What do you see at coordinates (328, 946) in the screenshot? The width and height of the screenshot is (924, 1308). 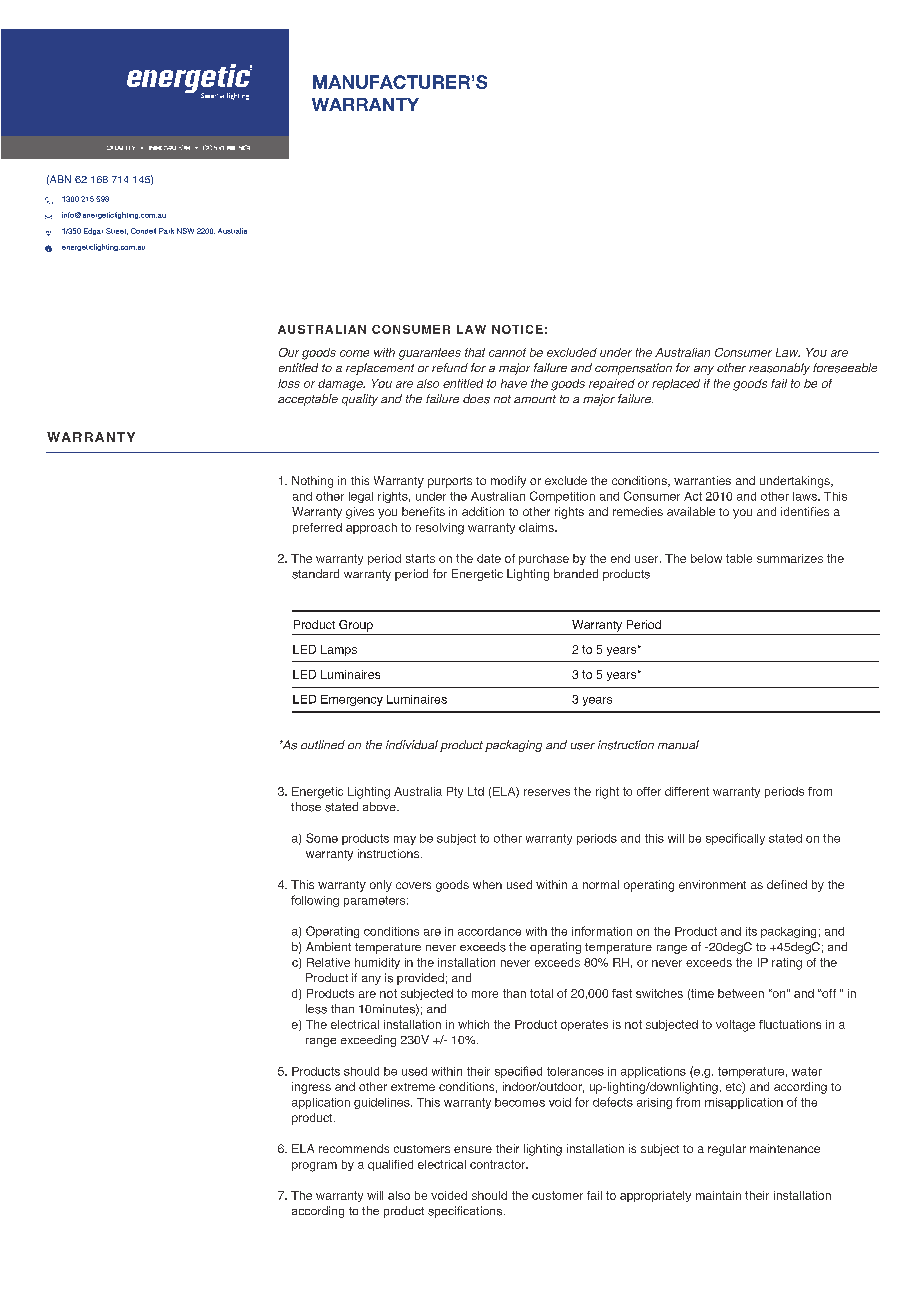 I see `Ambient` at bounding box center [328, 946].
